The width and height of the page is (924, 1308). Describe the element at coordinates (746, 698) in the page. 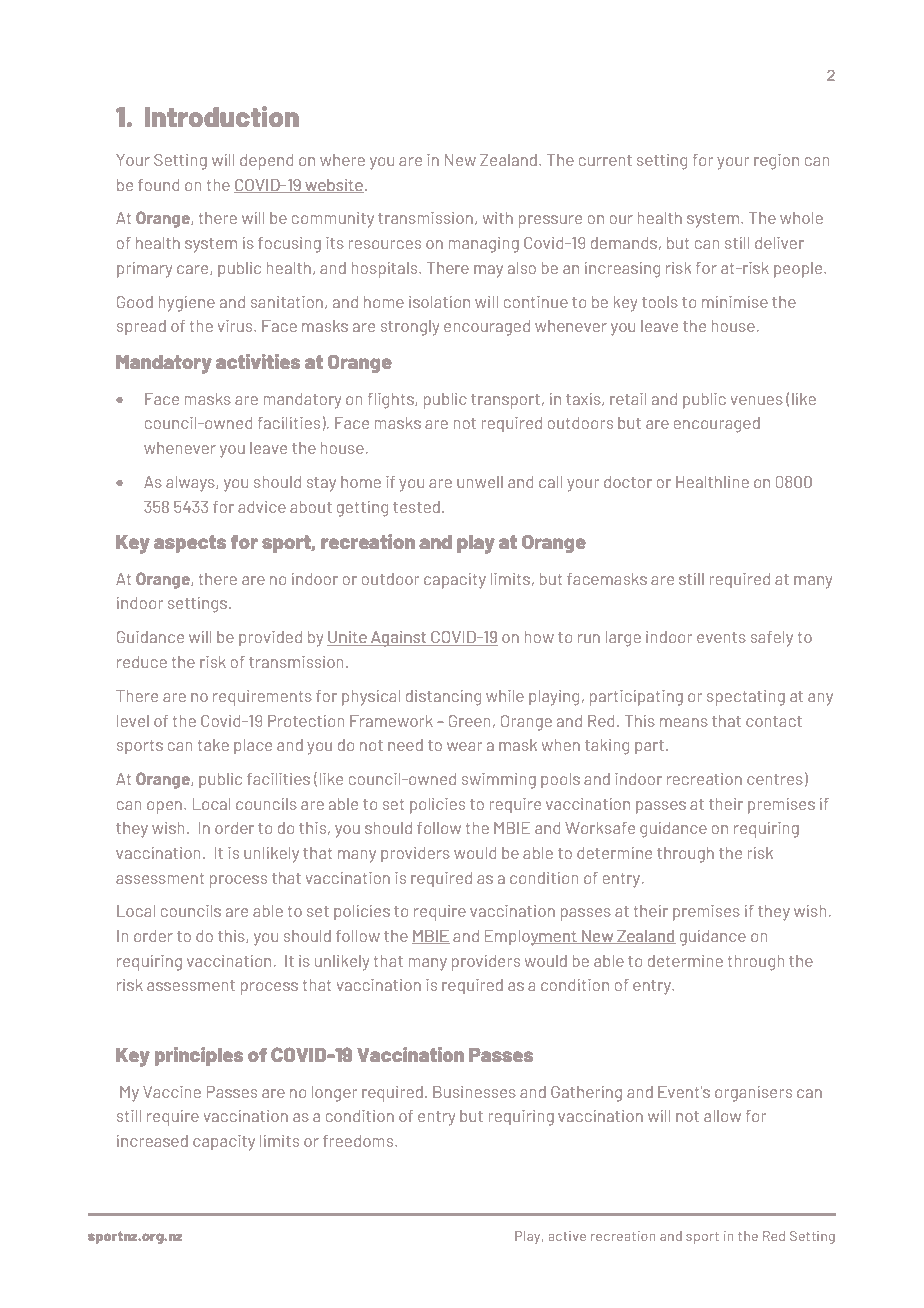

I see `spectating` at that location.
